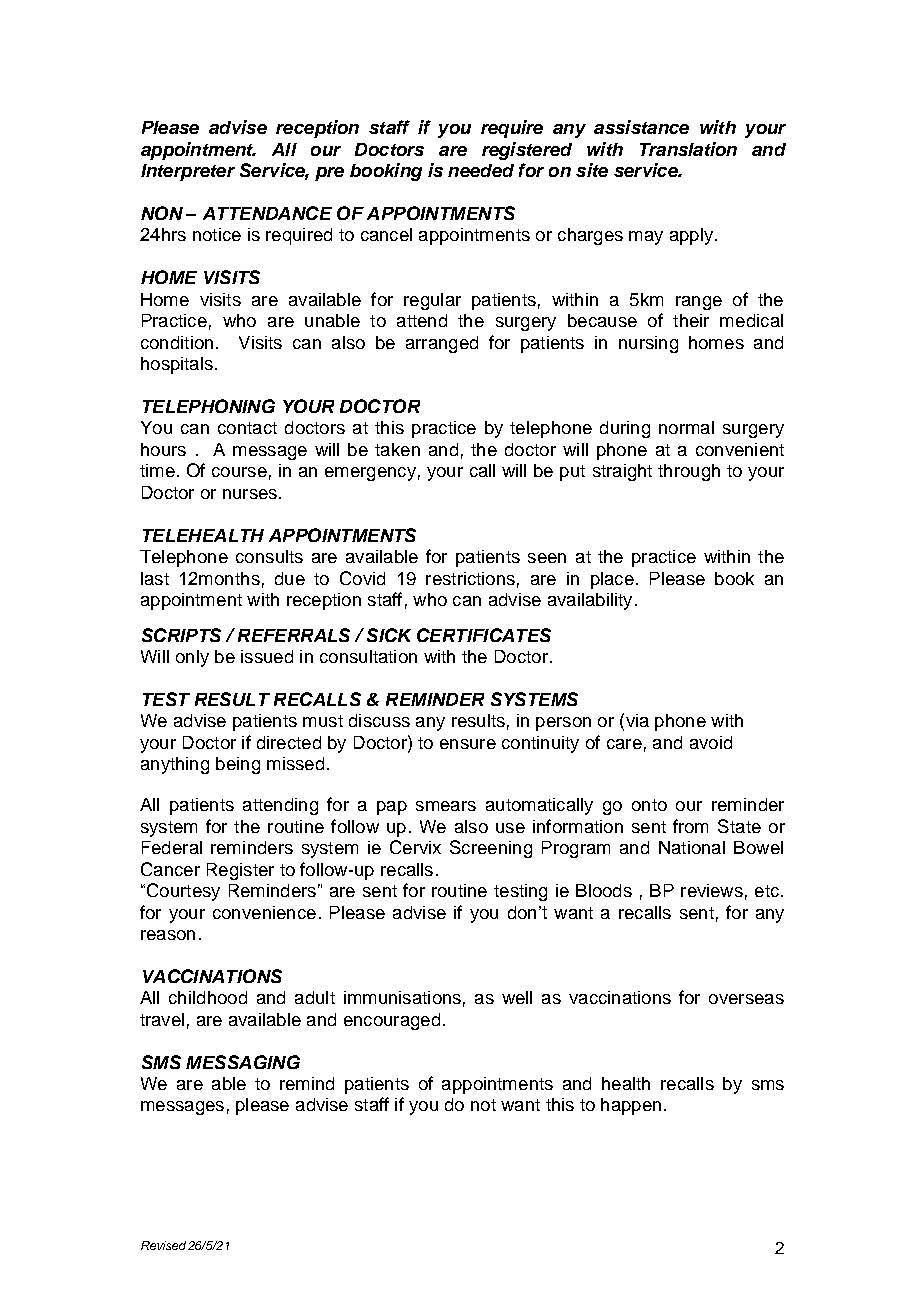  Describe the element at coordinates (163, 1245) in the screenshot. I see `Revised` at that location.
